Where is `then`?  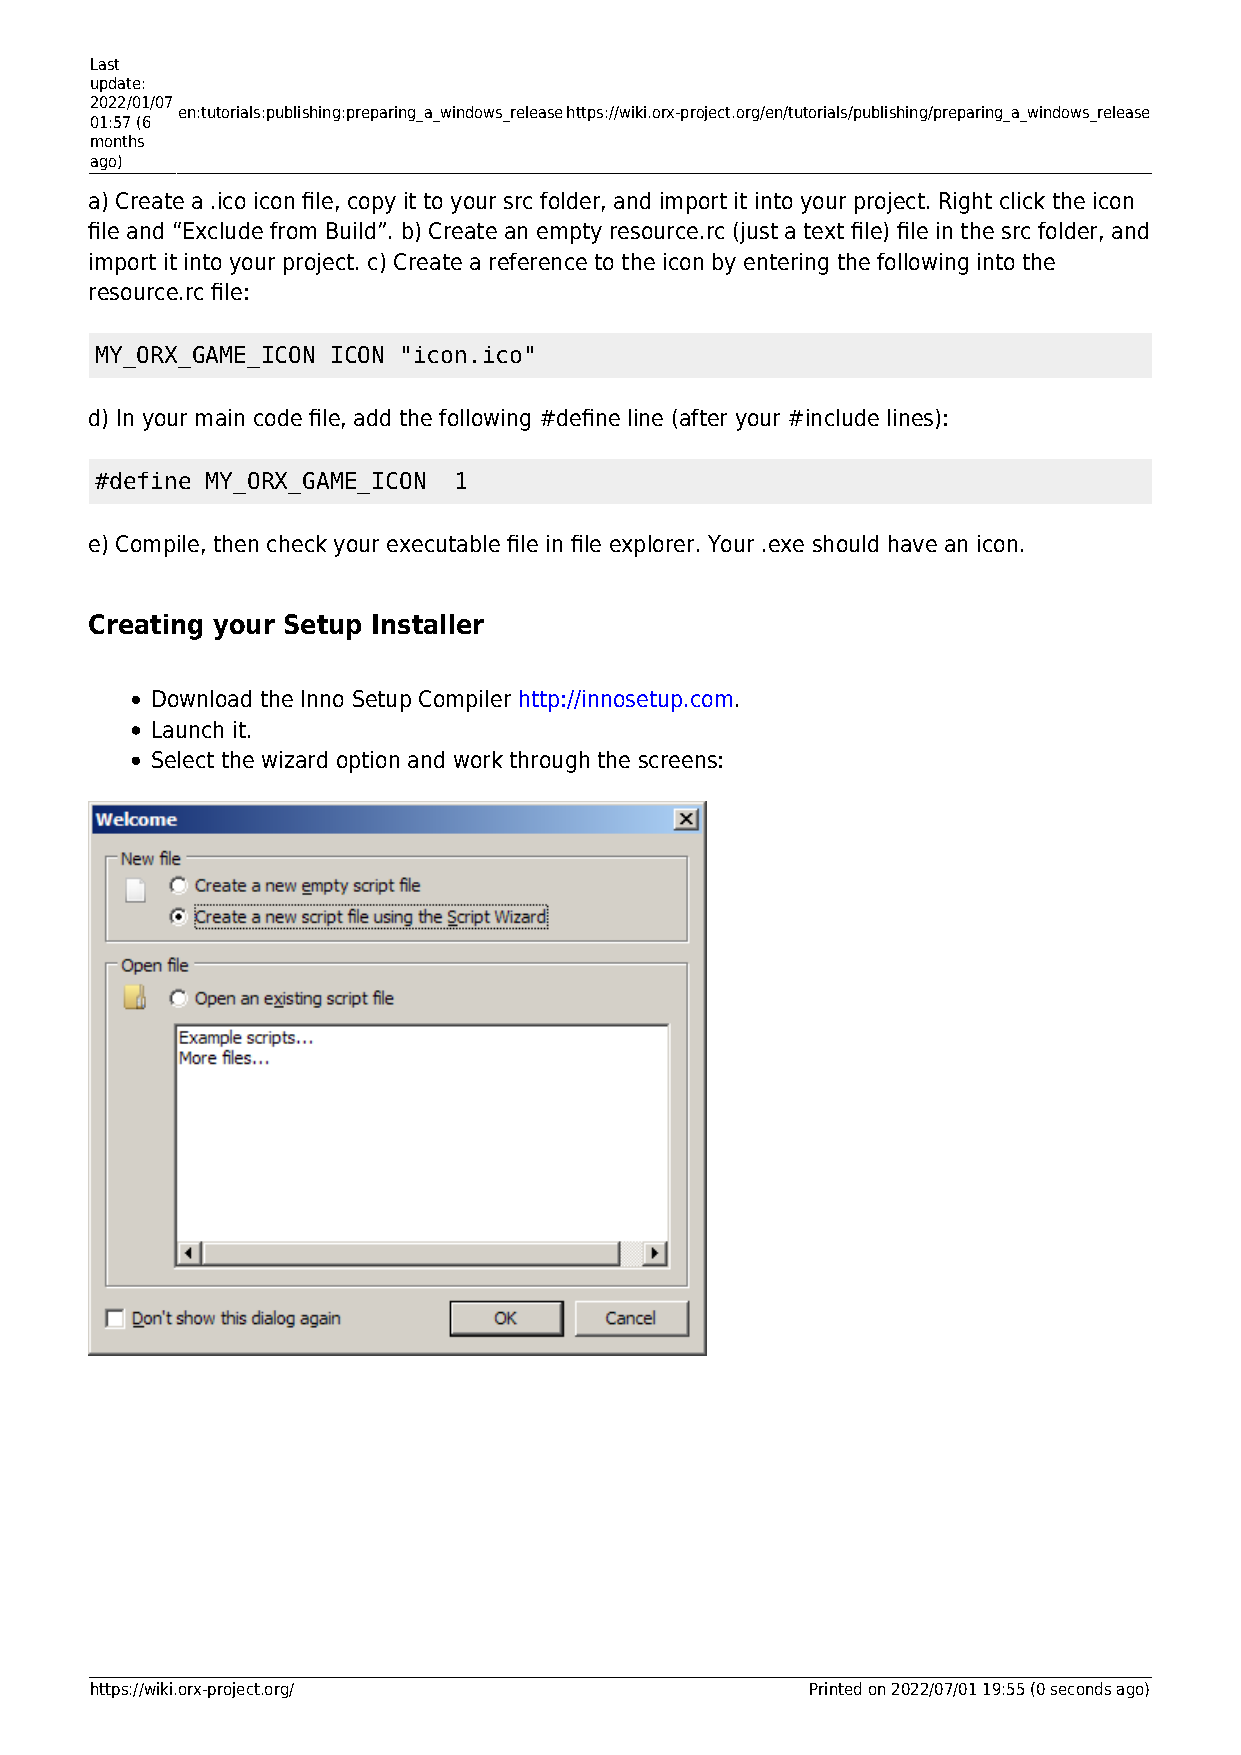 then is located at coordinates (236, 543).
